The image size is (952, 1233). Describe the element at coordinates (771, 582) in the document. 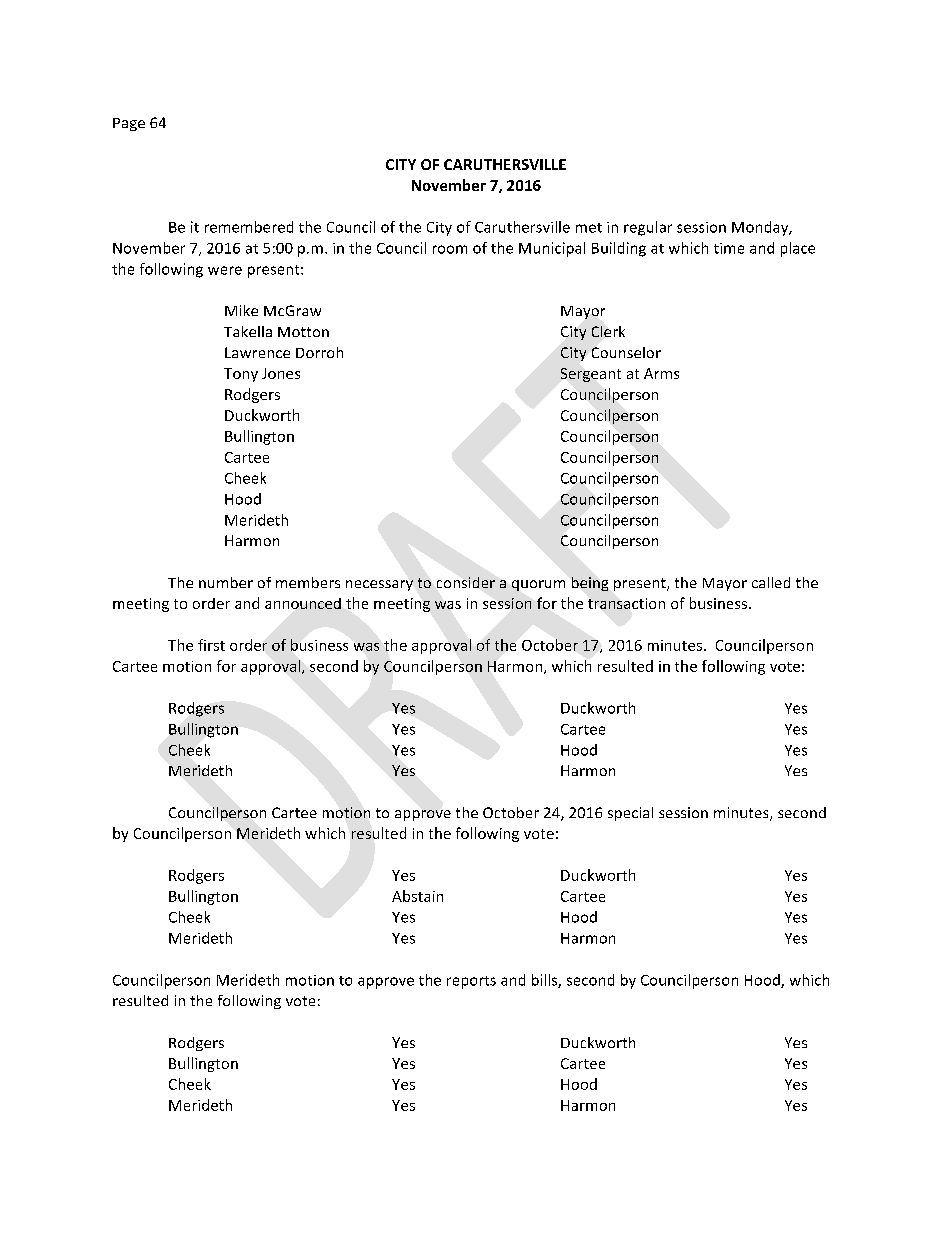

I see `called` at that location.
